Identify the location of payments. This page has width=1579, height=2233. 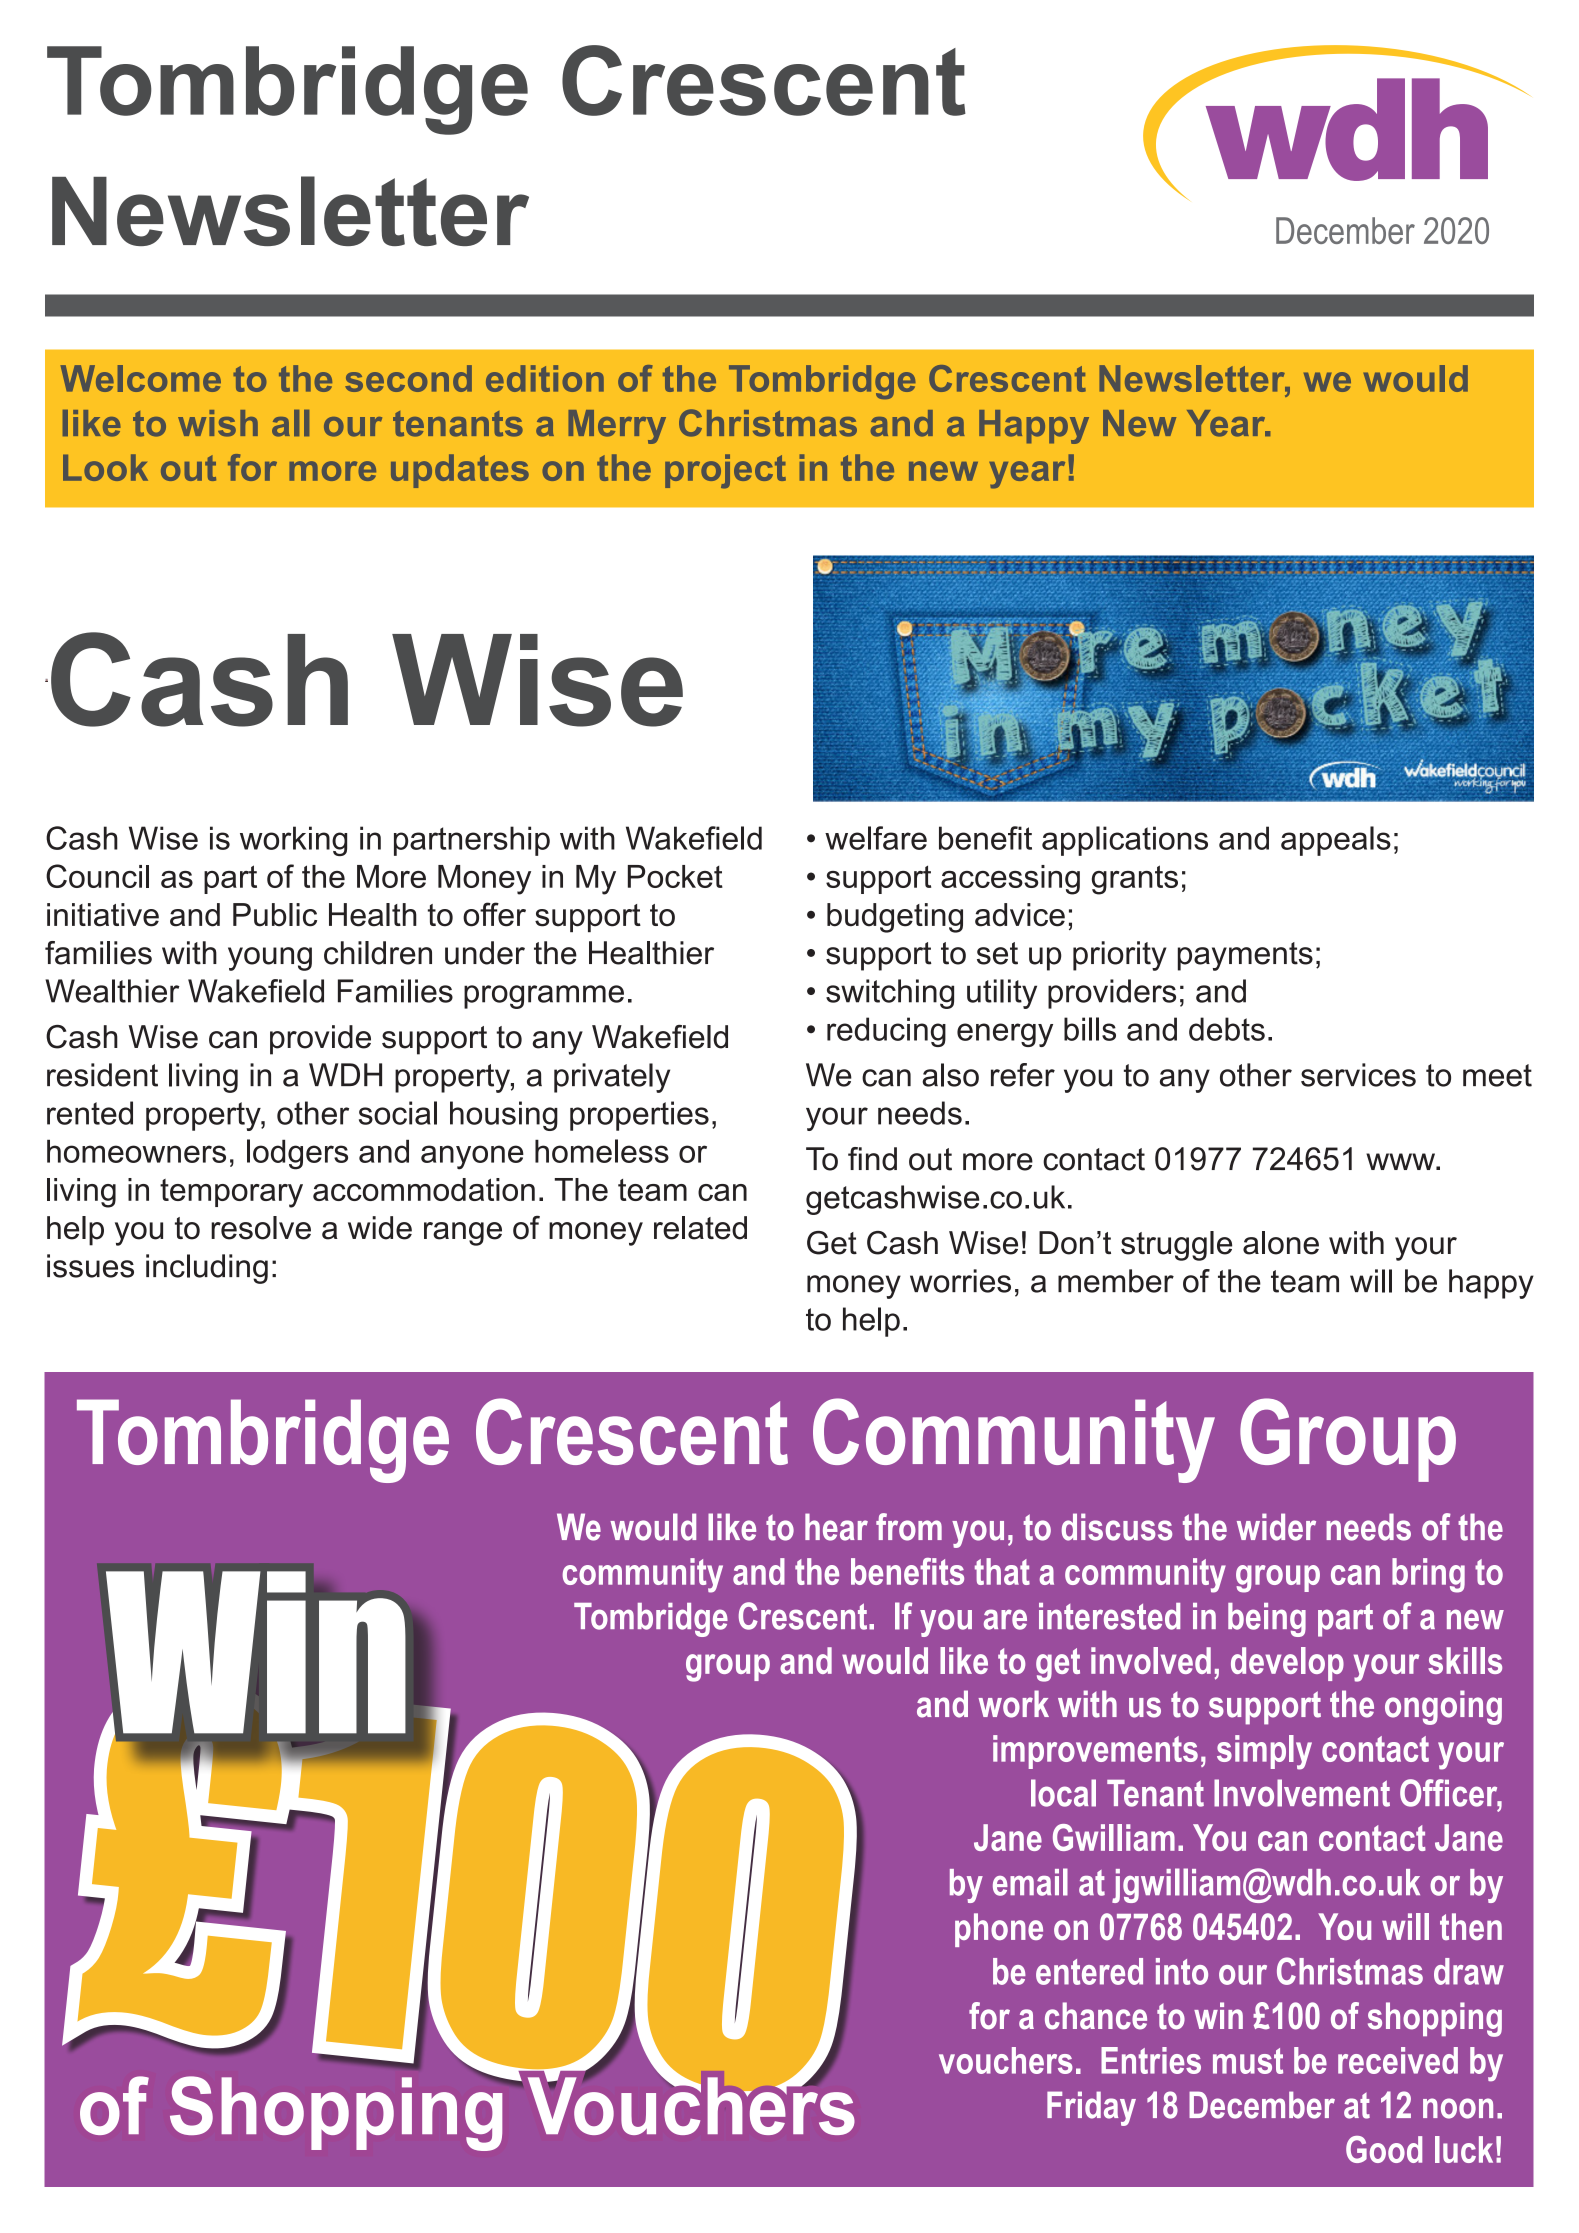
(1245, 956).
